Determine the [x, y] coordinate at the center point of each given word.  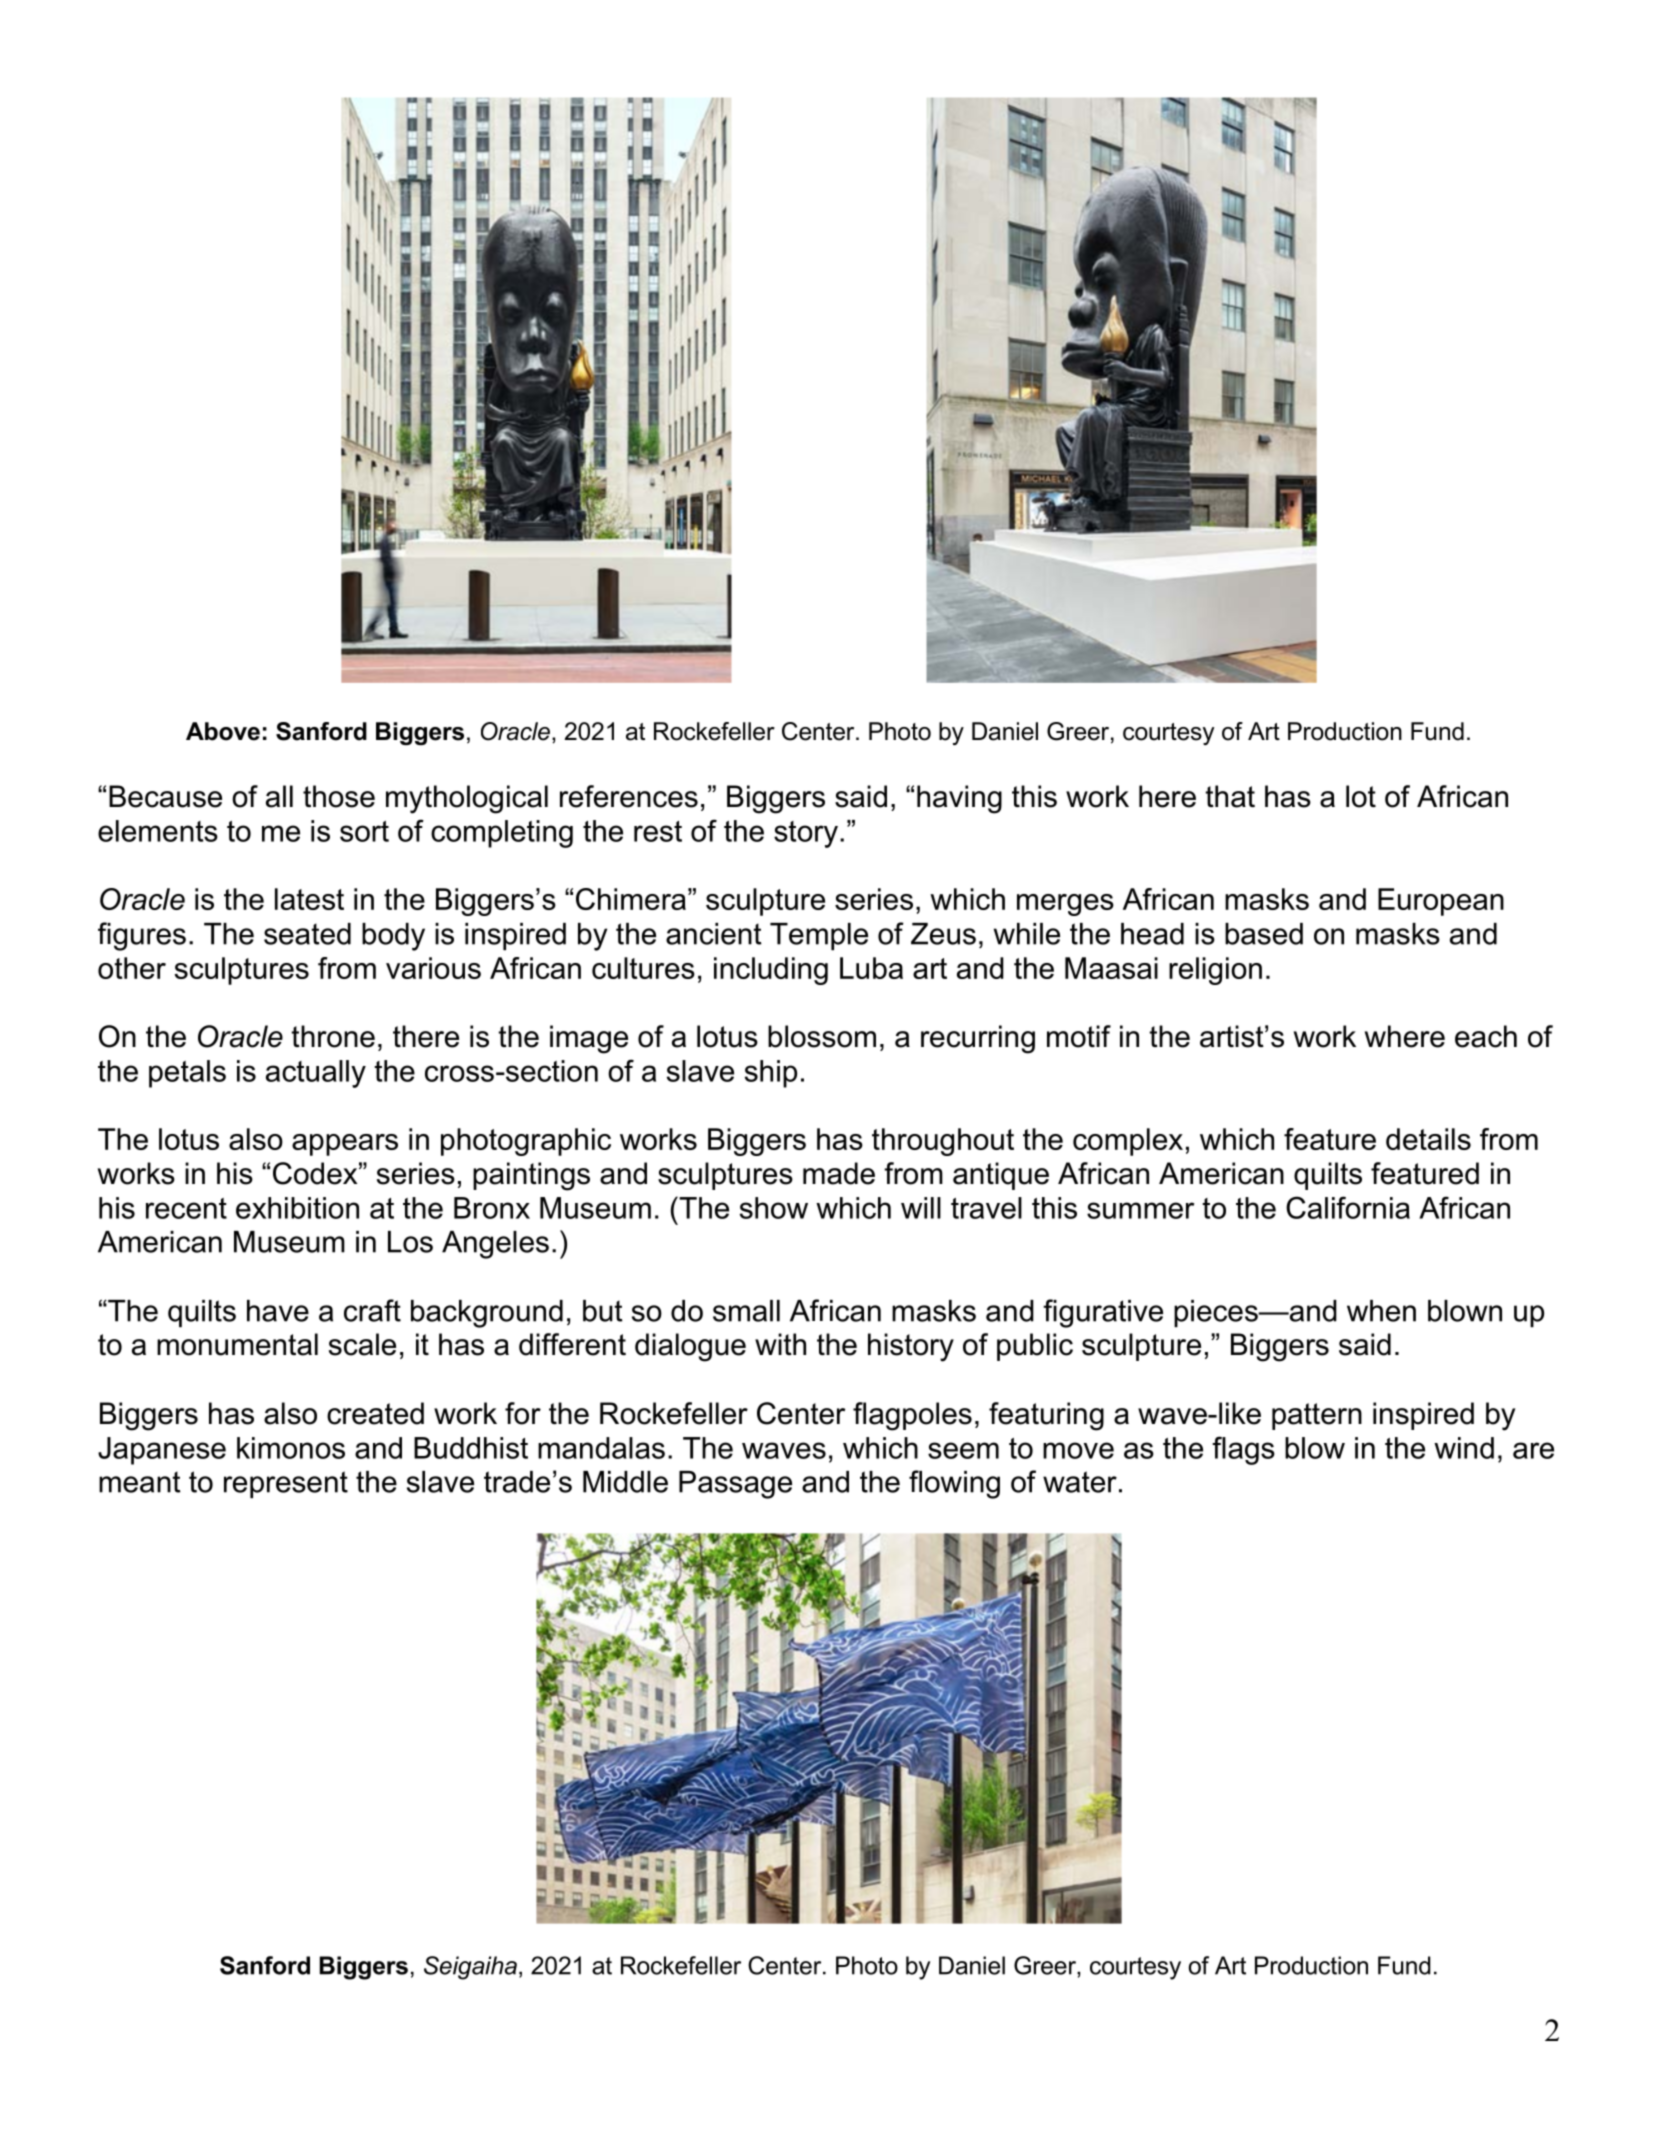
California [1348, 1207]
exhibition [297, 1208]
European [1441, 902]
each [1486, 1036]
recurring [978, 1039]
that [1230, 796]
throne [333, 1036]
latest [309, 899]
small [746, 1311]
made [839, 1173]
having [959, 799]
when [1381, 1311]
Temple [819, 936]
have [278, 1311]
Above [223, 731]
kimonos [291, 1448]
